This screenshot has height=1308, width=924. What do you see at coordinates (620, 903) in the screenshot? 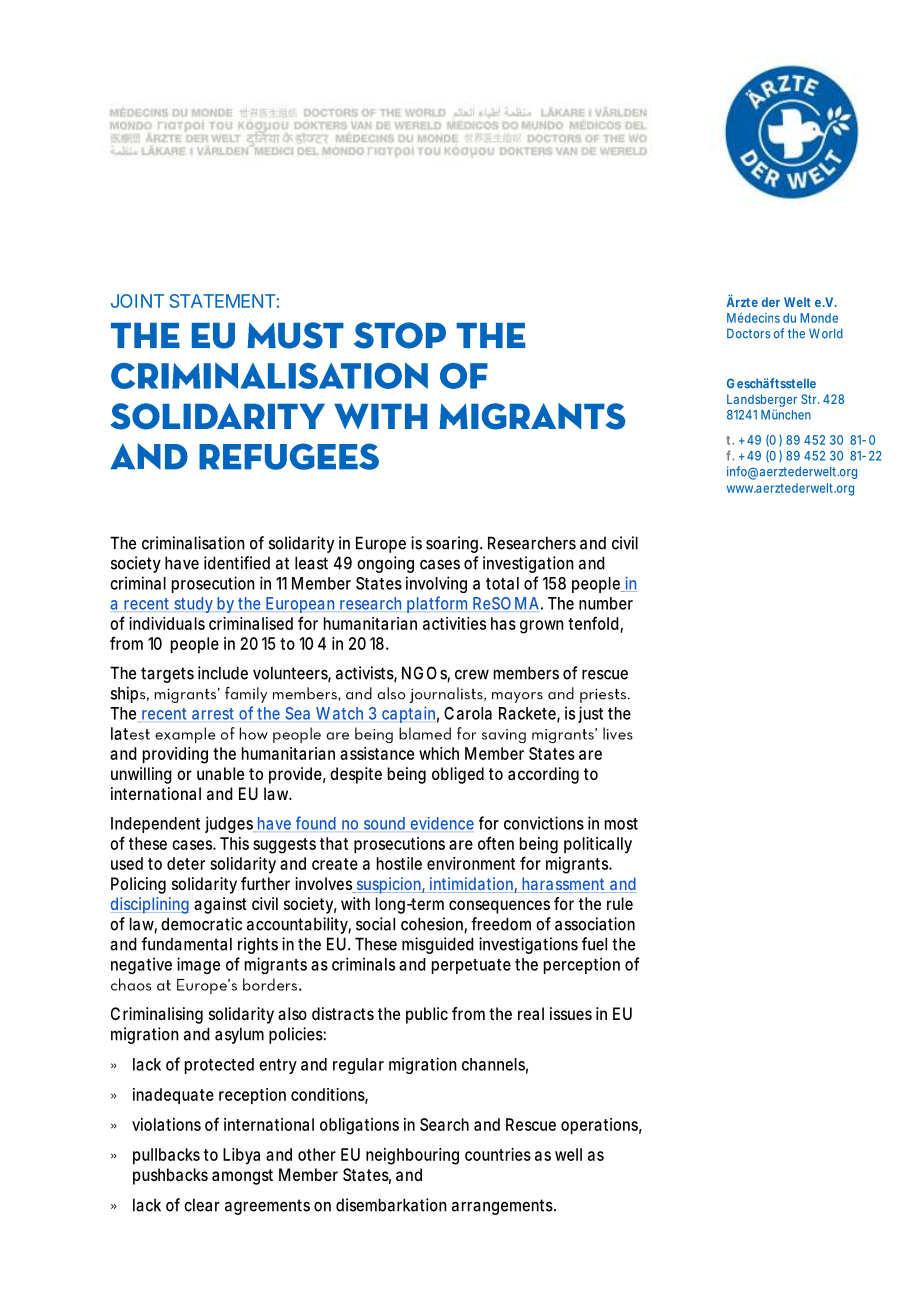
I see `rule` at bounding box center [620, 903].
